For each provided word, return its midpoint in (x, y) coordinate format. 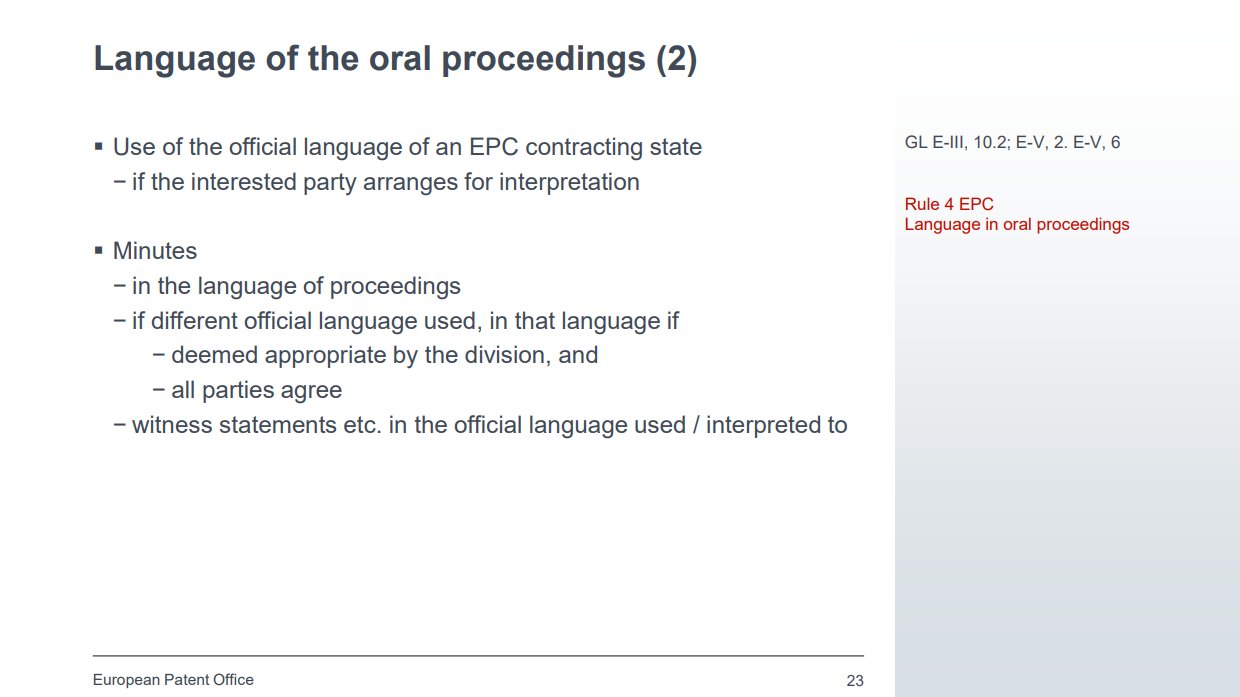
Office (233, 679)
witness (172, 424)
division (504, 354)
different (195, 320)
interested (244, 181)
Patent (187, 679)
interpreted (763, 426)
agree (311, 394)
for (478, 181)
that (535, 320)
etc (360, 424)
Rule (922, 203)
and (578, 354)
